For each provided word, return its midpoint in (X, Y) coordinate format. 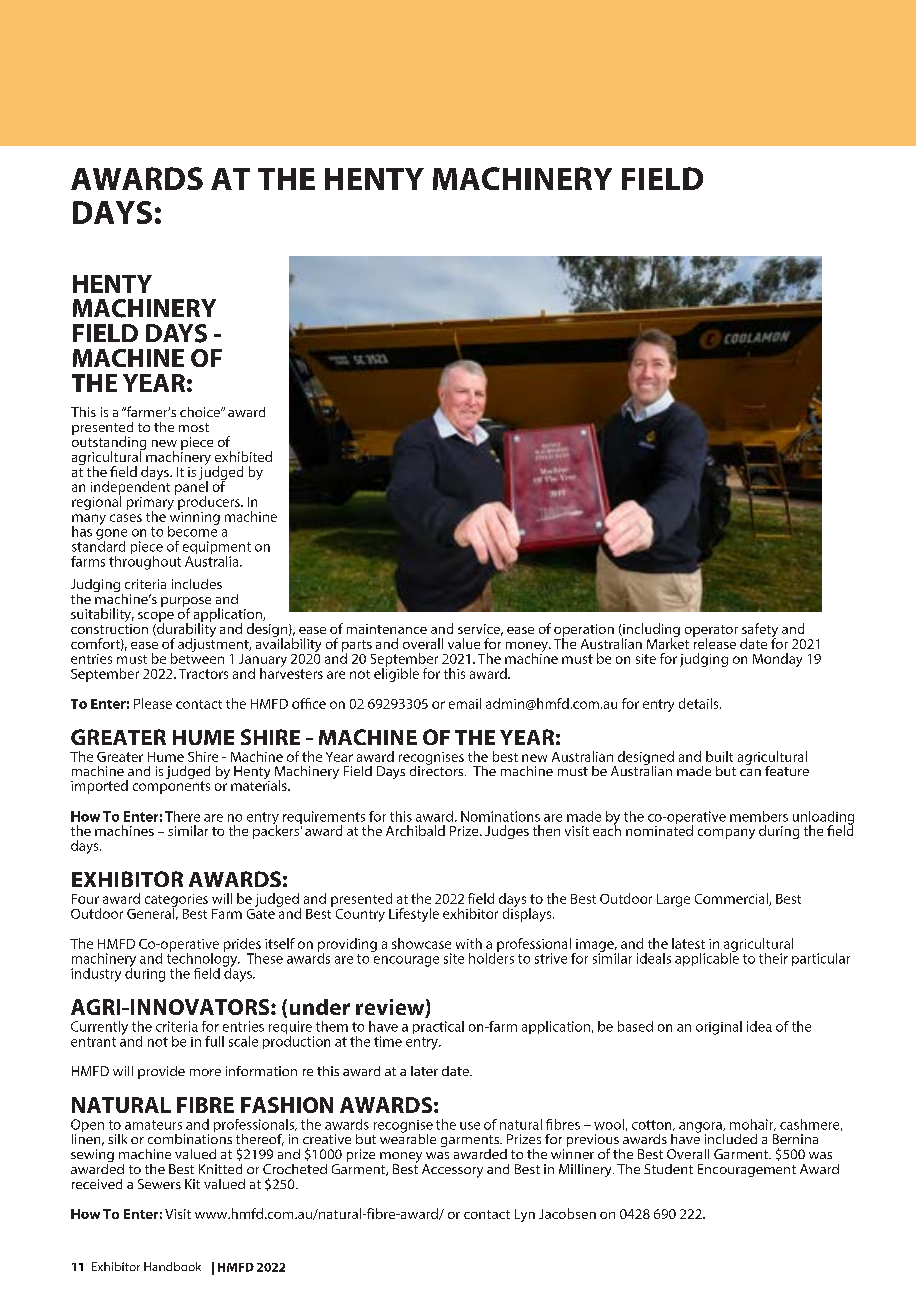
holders (491, 957)
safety (760, 631)
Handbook (172, 1266)
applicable (707, 958)
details (700, 703)
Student (668, 1169)
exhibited (243, 456)
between (197, 657)
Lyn (525, 1215)
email (465, 703)
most (194, 427)
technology (203, 959)
